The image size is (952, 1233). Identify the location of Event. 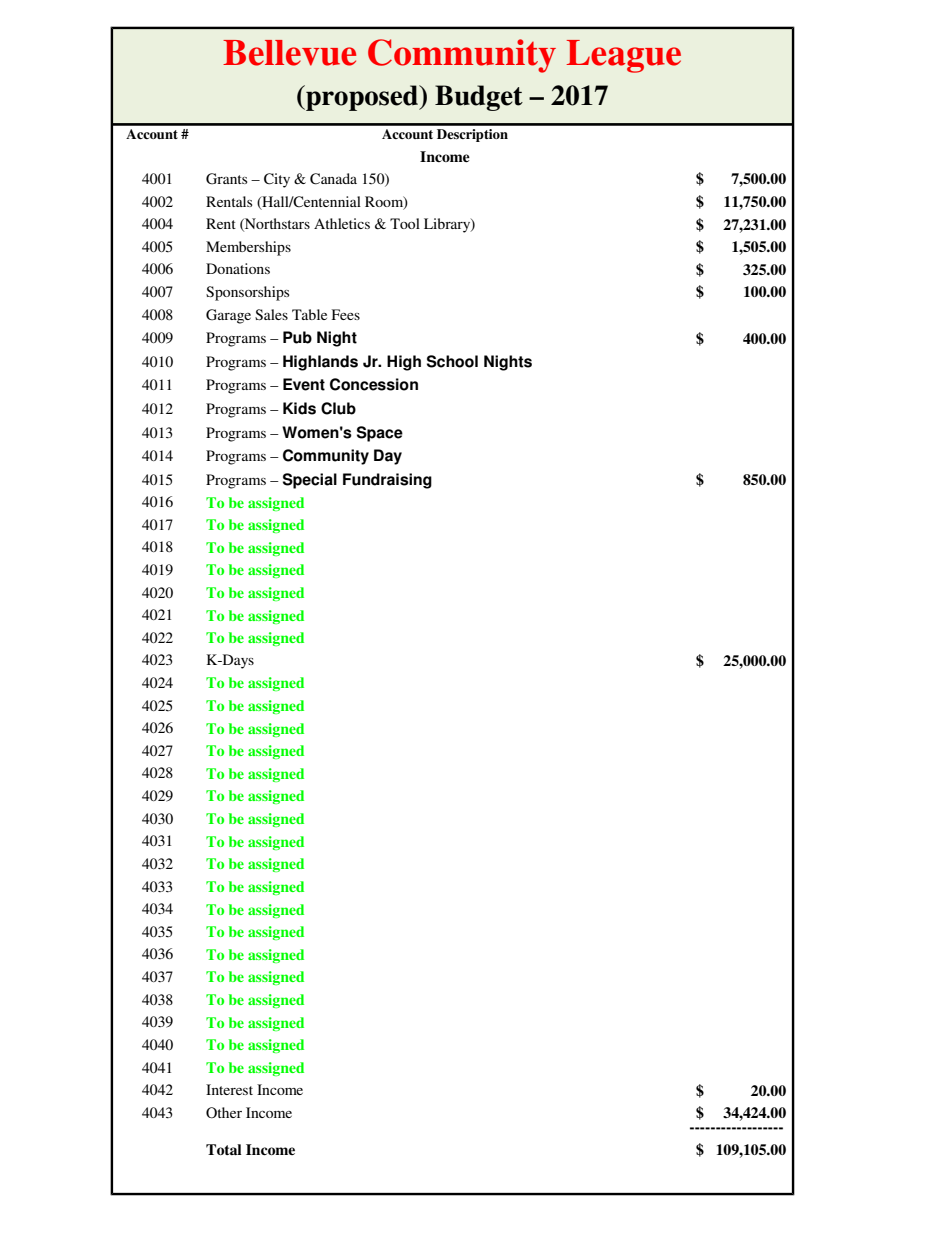
(304, 384).
